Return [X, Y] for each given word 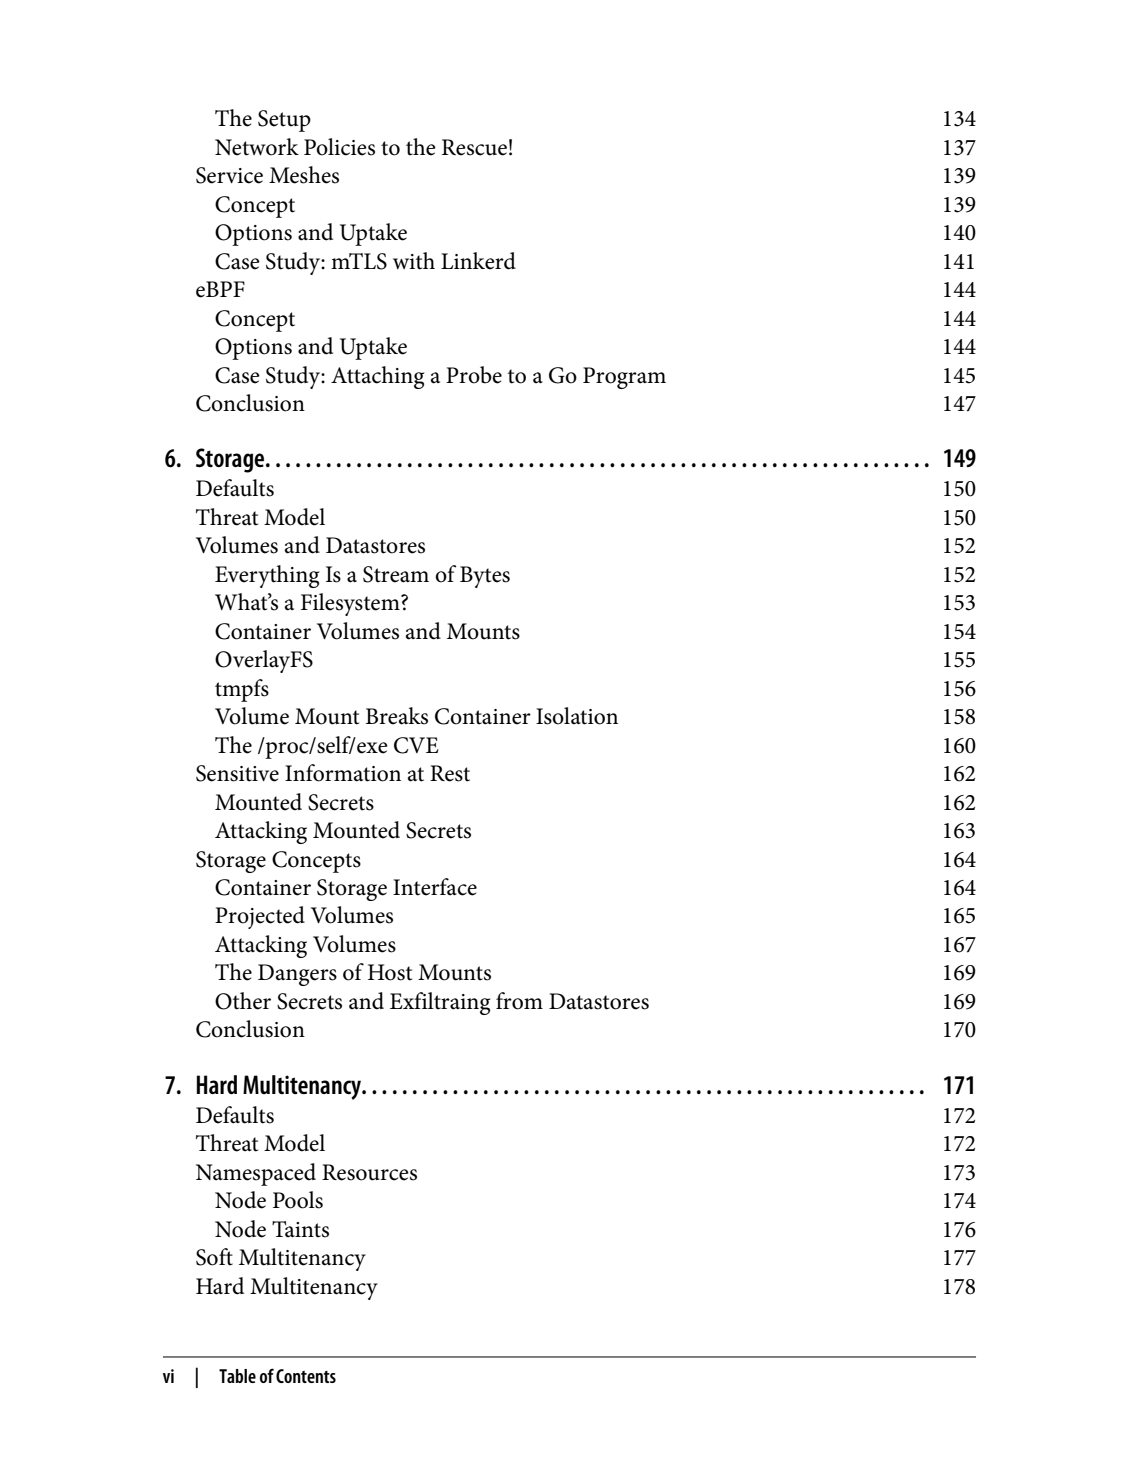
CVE [416, 745]
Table [237, 1376]
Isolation [577, 716]
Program [624, 378]
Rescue [474, 147]
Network [257, 147]
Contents [306, 1376]
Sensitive [237, 773]
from [519, 1001]
